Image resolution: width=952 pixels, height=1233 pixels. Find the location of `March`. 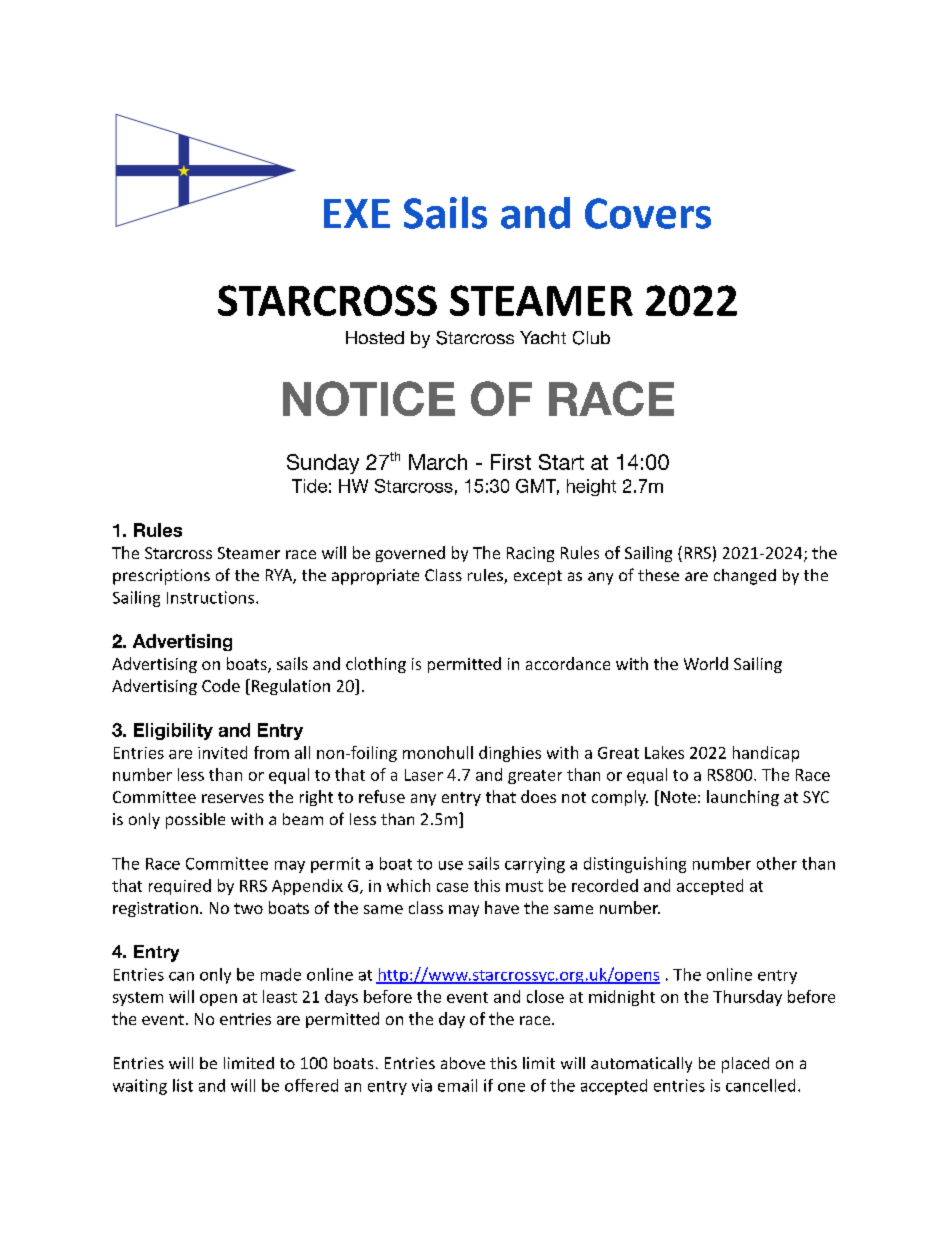

March is located at coordinates (438, 462).
